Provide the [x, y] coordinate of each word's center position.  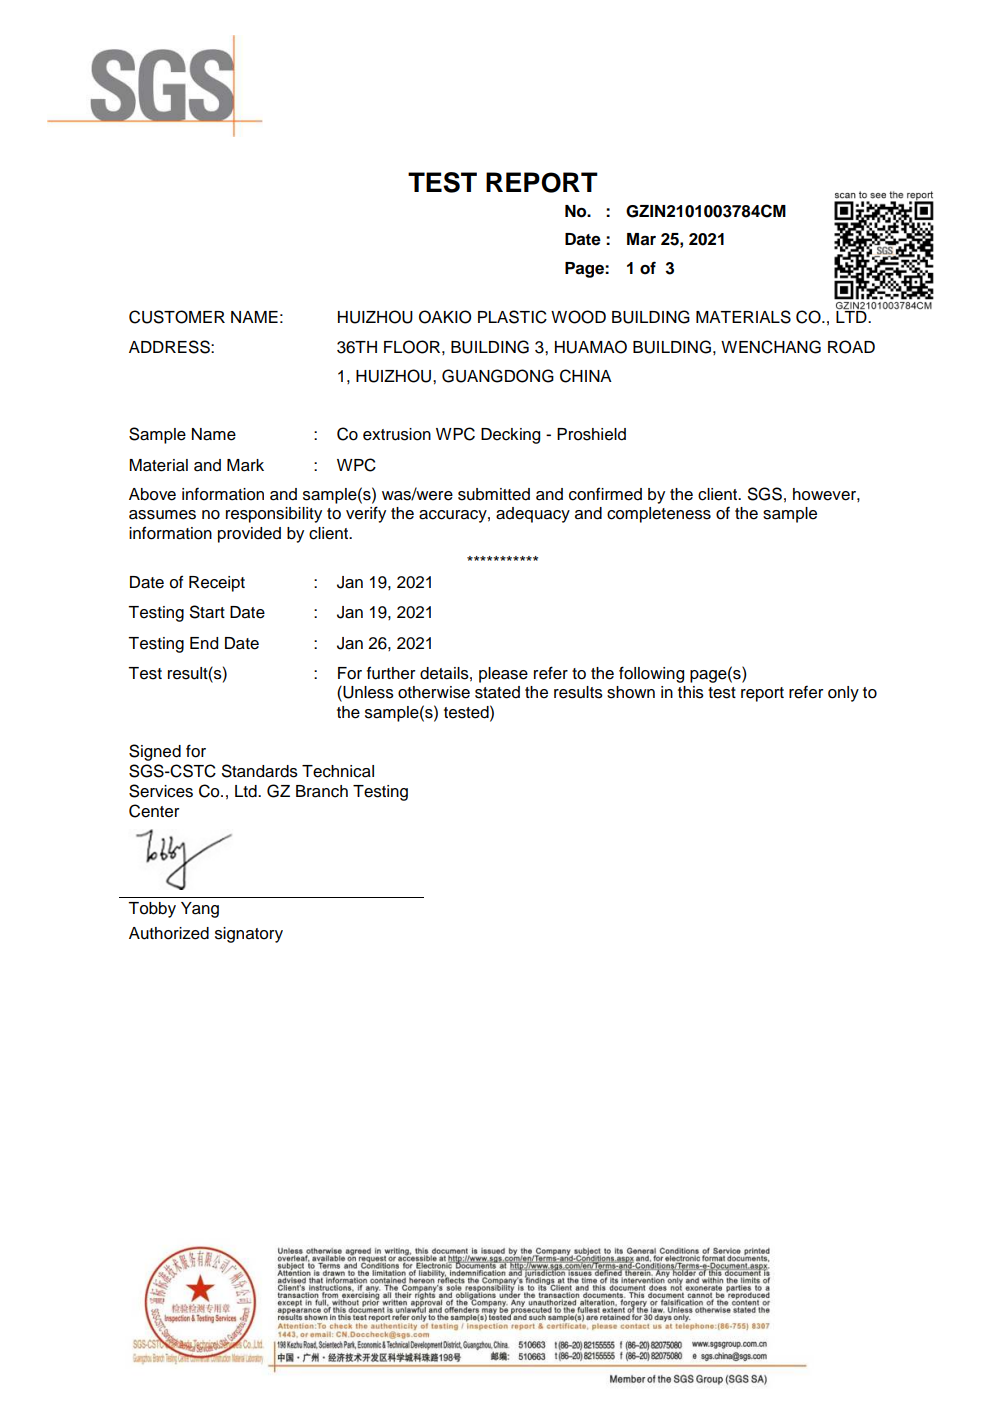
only [843, 694]
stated [497, 692]
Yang [200, 910]
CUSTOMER [177, 317]
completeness [659, 515]
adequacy [533, 515]
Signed [155, 752]
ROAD [851, 347]
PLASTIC [512, 317]
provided [249, 535]
